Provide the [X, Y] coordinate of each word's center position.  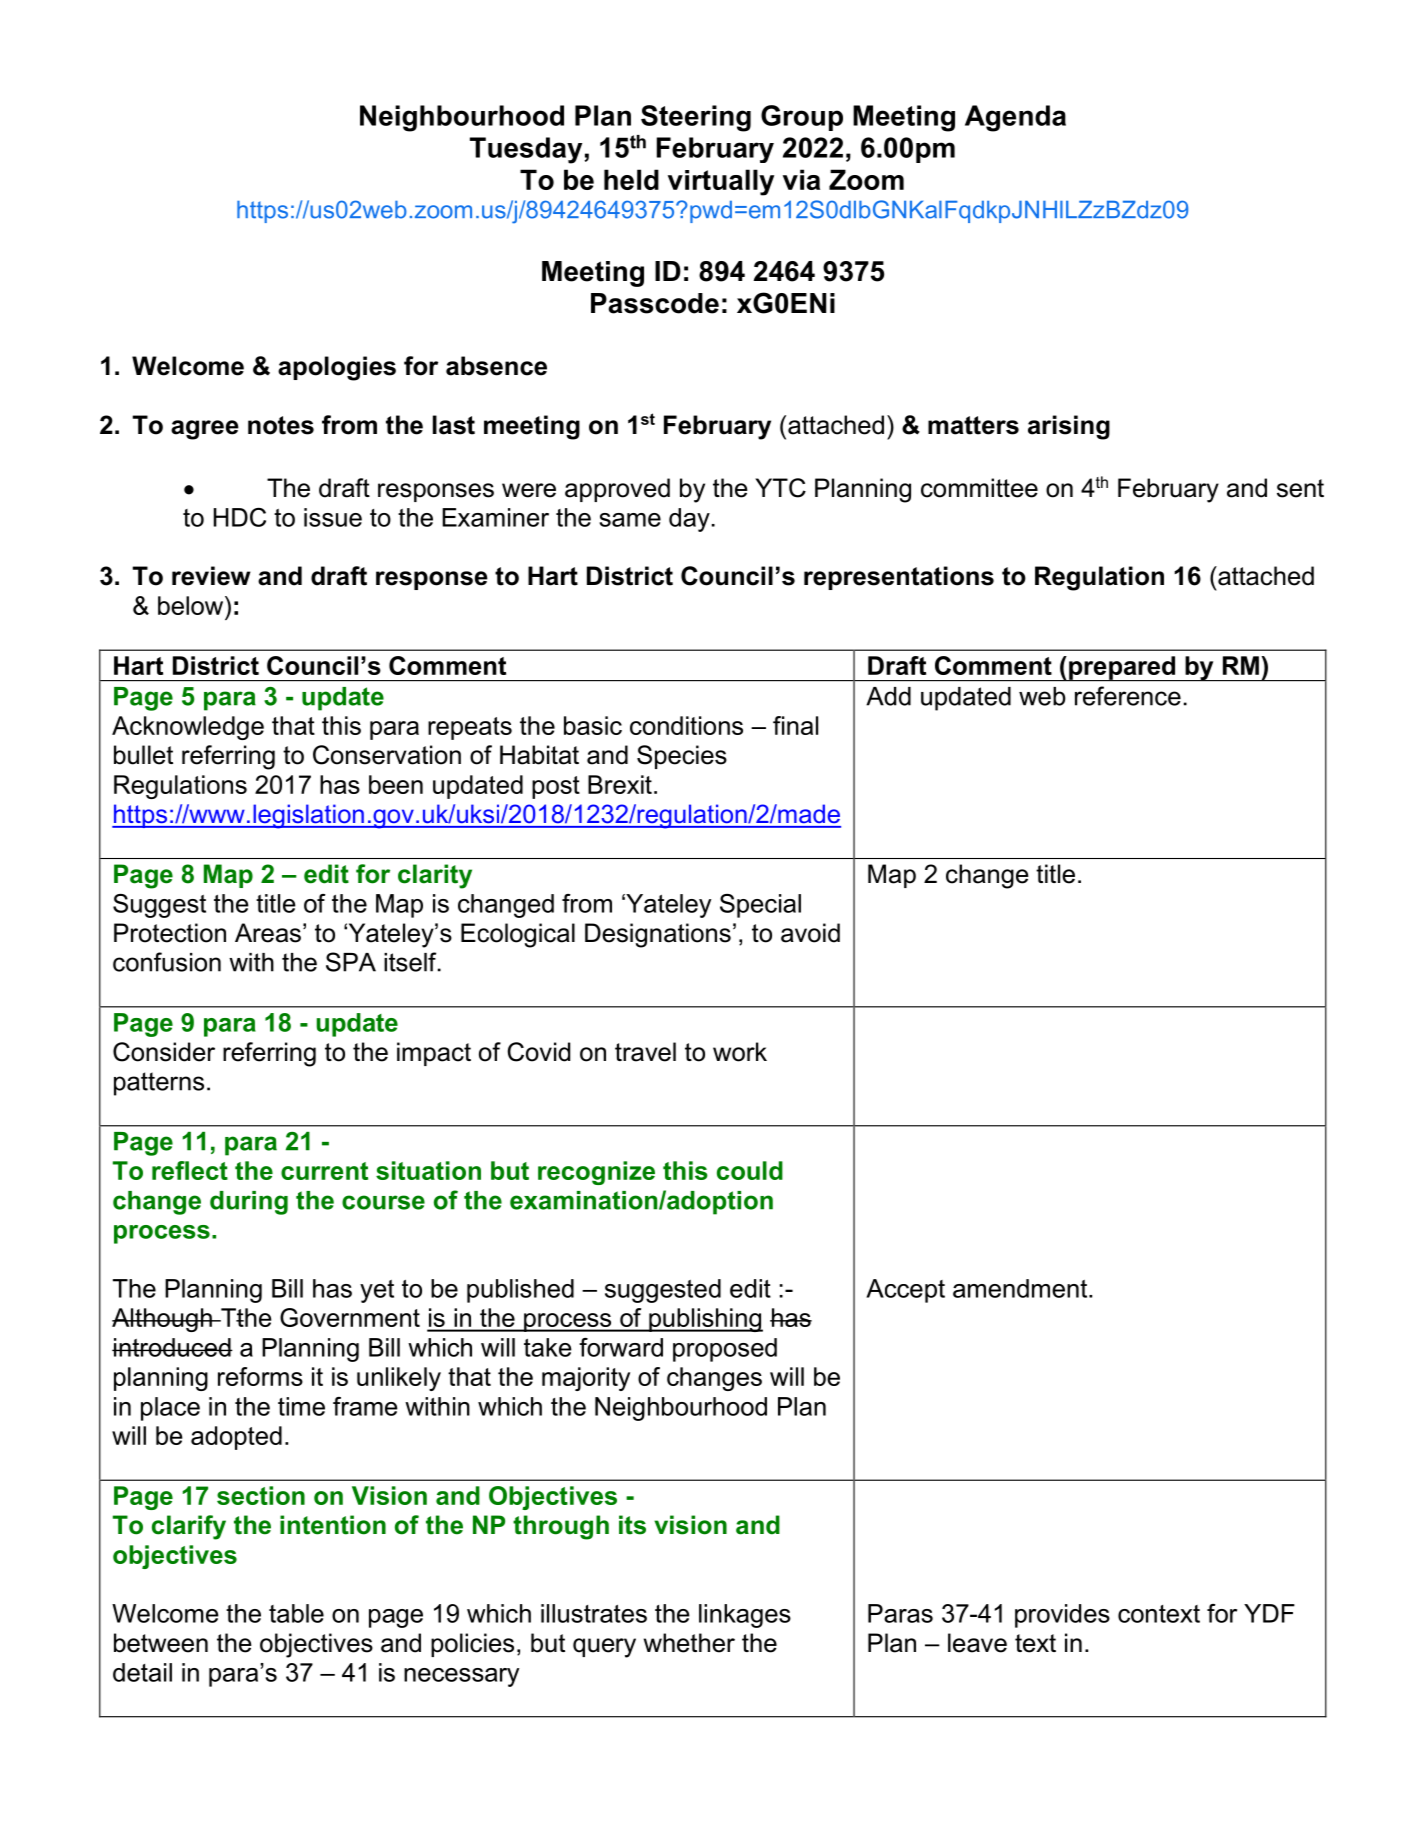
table [296, 1613]
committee [979, 488]
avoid [810, 933]
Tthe [245, 1317]
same [630, 520]
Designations [658, 935]
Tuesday [527, 150]
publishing [705, 1320]
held [631, 179]
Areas [268, 933]
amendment [1021, 1288]
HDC [240, 517]
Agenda [1015, 118]
